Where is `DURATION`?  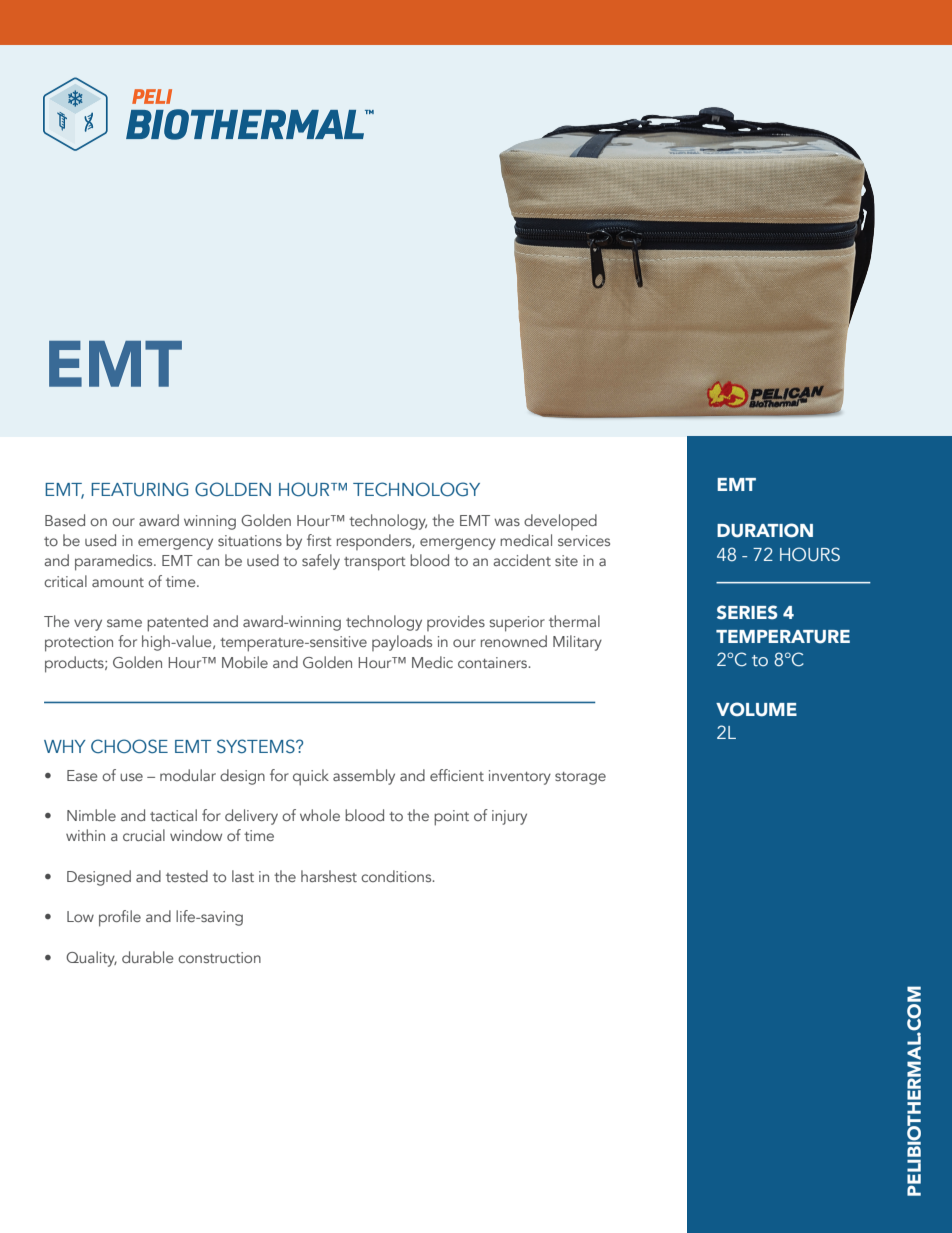
DURATION is located at coordinates (765, 530).
